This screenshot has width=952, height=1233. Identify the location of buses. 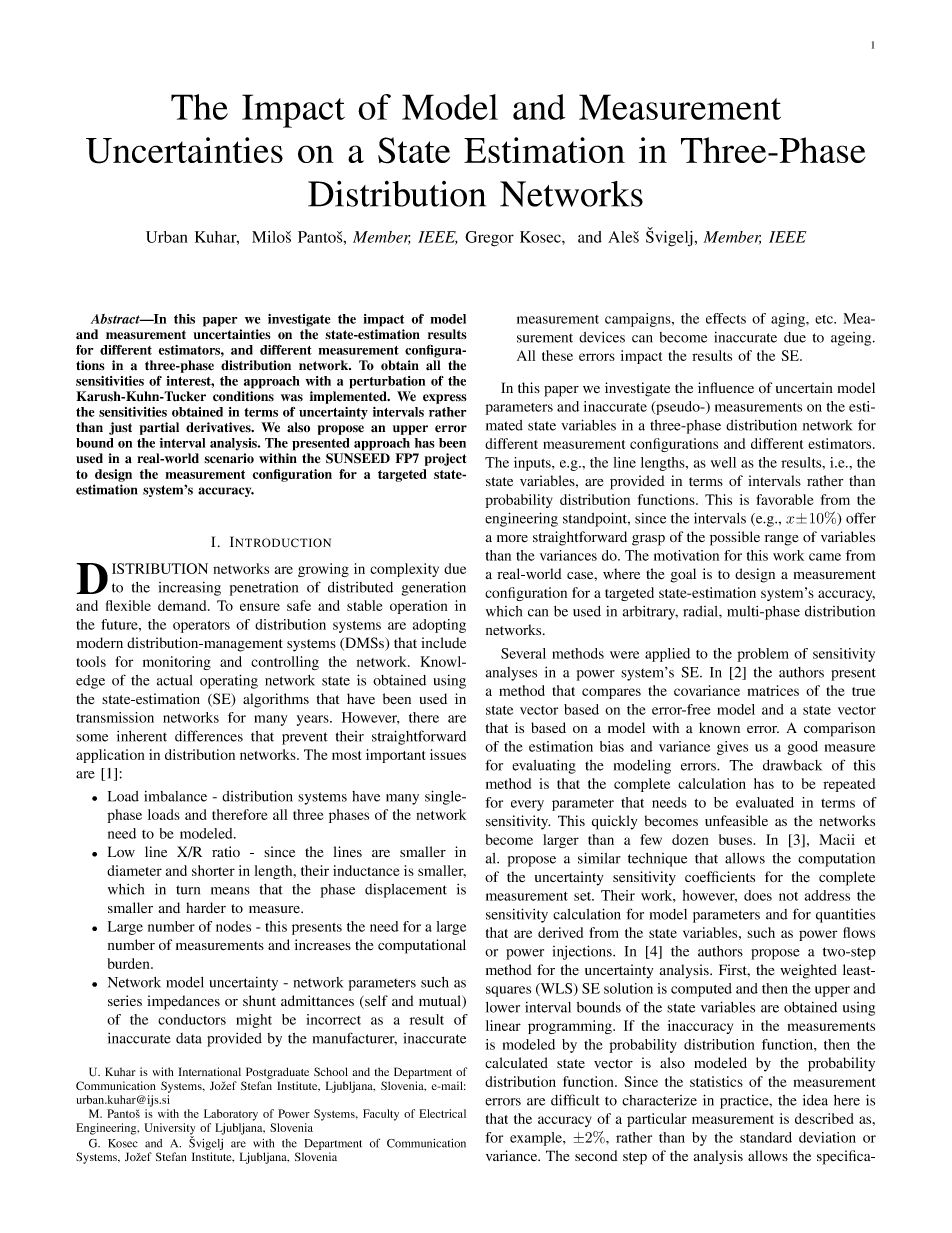
(736, 839).
